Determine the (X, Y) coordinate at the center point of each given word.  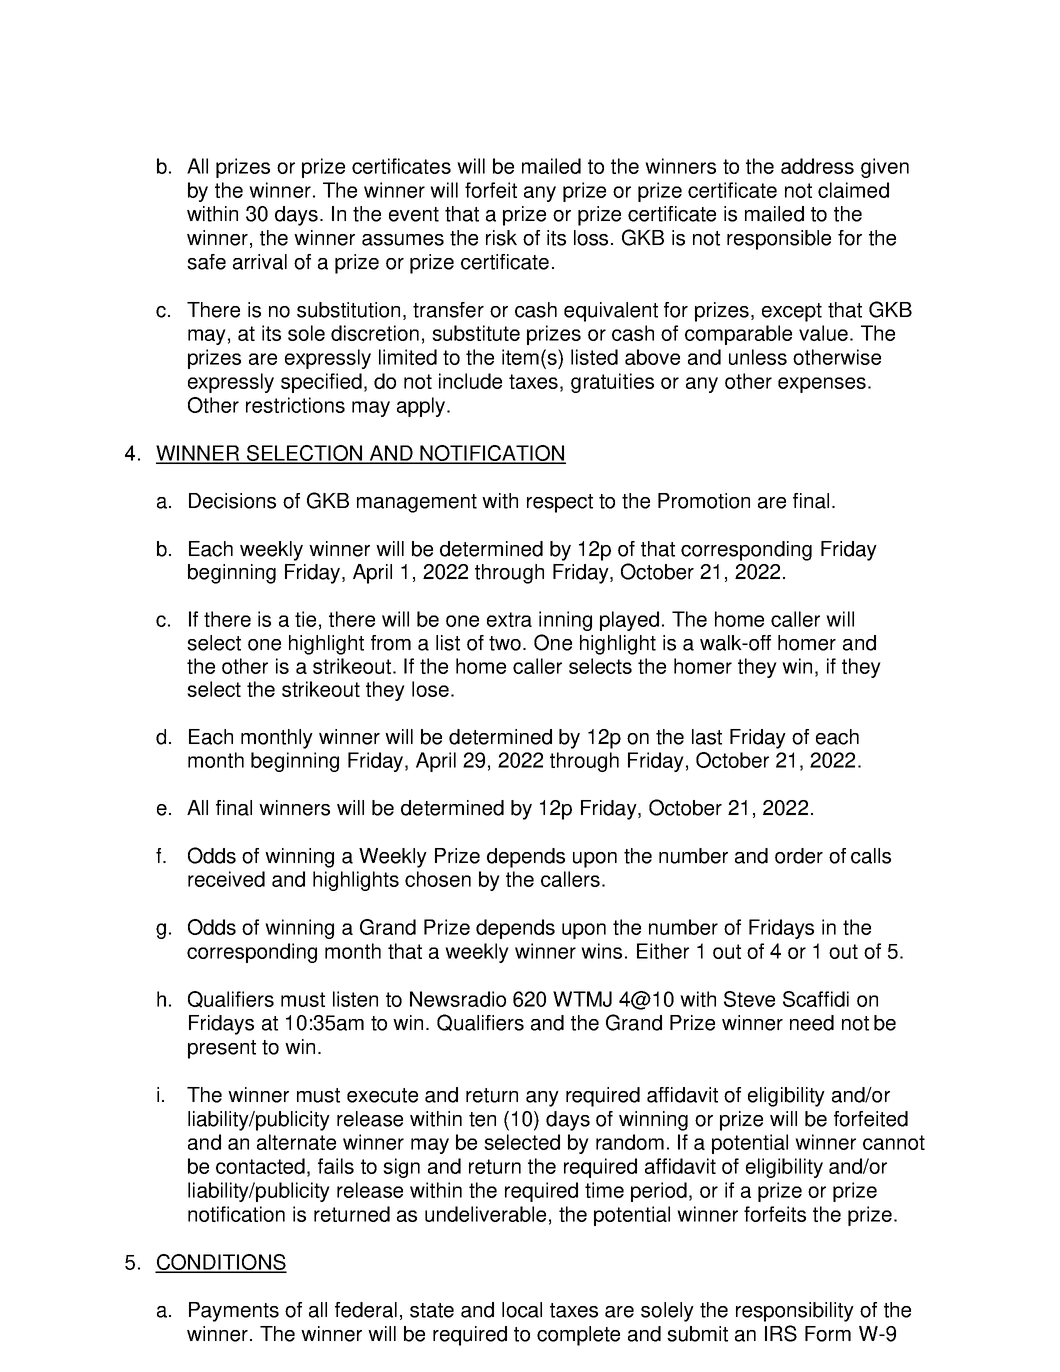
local (522, 1310)
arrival (260, 262)
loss (591, 238)
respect (560, 503)
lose (430, 689)
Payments (234, 1312)
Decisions (232, 501)
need (812, 1023)
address (817, 166)
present (222, 1049)
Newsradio (458, 999)
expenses (822, 385)
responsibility (795, 1312)
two (506, 643)
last (707, 737)
